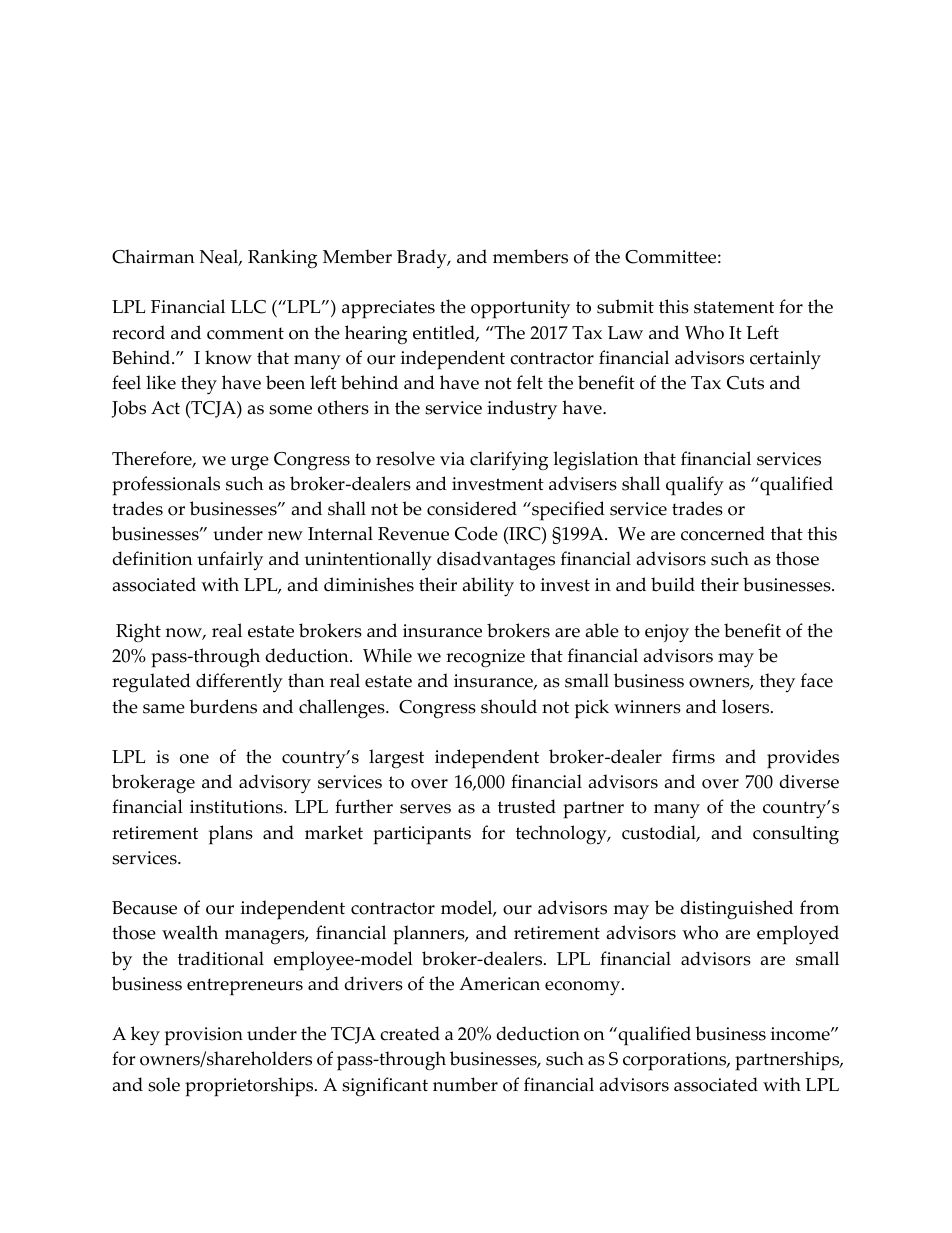  I want to click on corporations, so click(676, 1061).
